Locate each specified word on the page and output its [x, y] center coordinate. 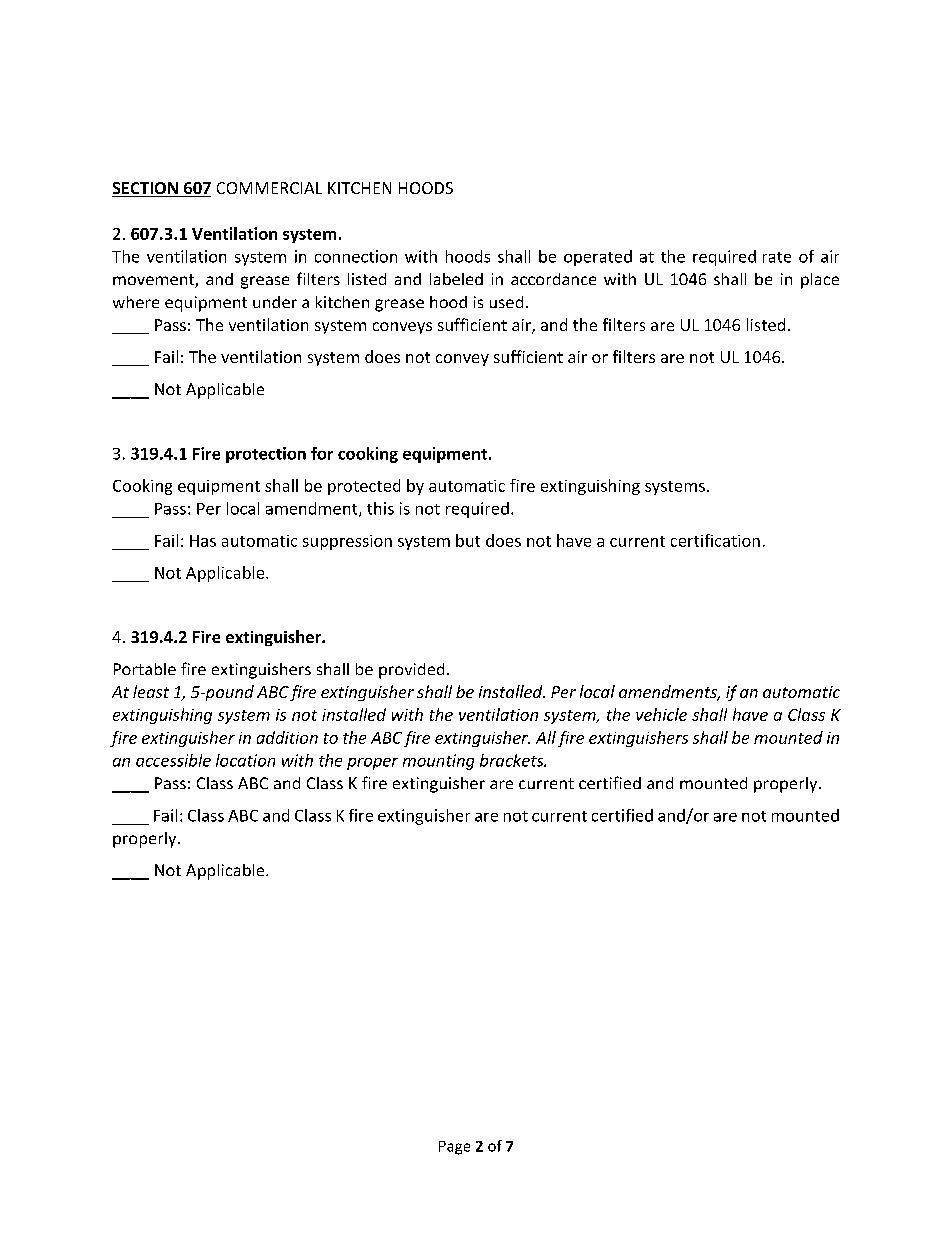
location [245, 760]
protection [266, 455]
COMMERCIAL [269, 188]
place [820, 281]
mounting [438, 762]
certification [715, 540]
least [151, 691]
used [506, 302]
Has [203, 541]
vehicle [661, 714]
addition [287, 737]
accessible [173, 760]
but [468, 540]
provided [411, 671]
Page [454, 1148]
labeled [456, 279]
